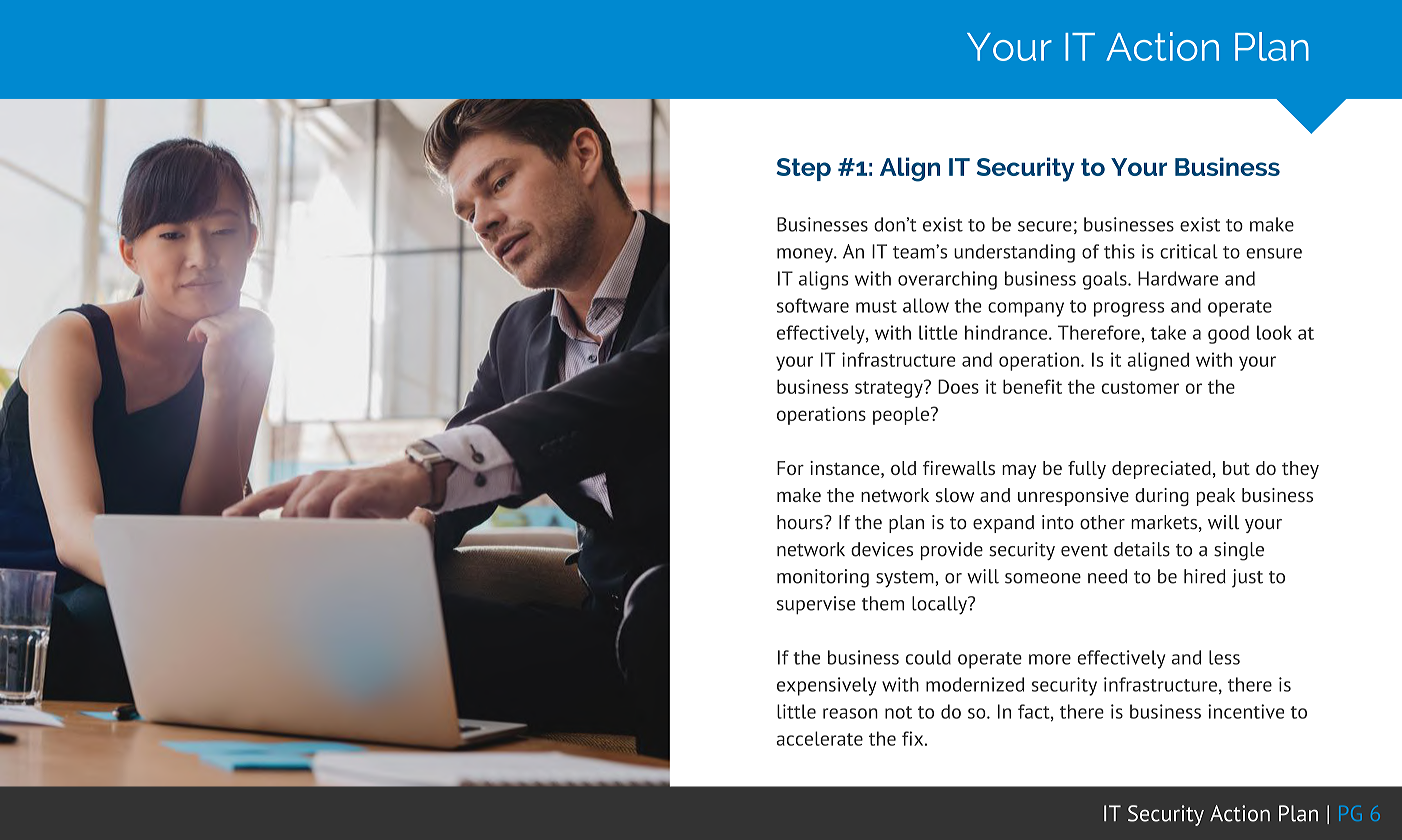 This screenshot has width=1402, height=840. I want to click on company, so click(1026, 309).
